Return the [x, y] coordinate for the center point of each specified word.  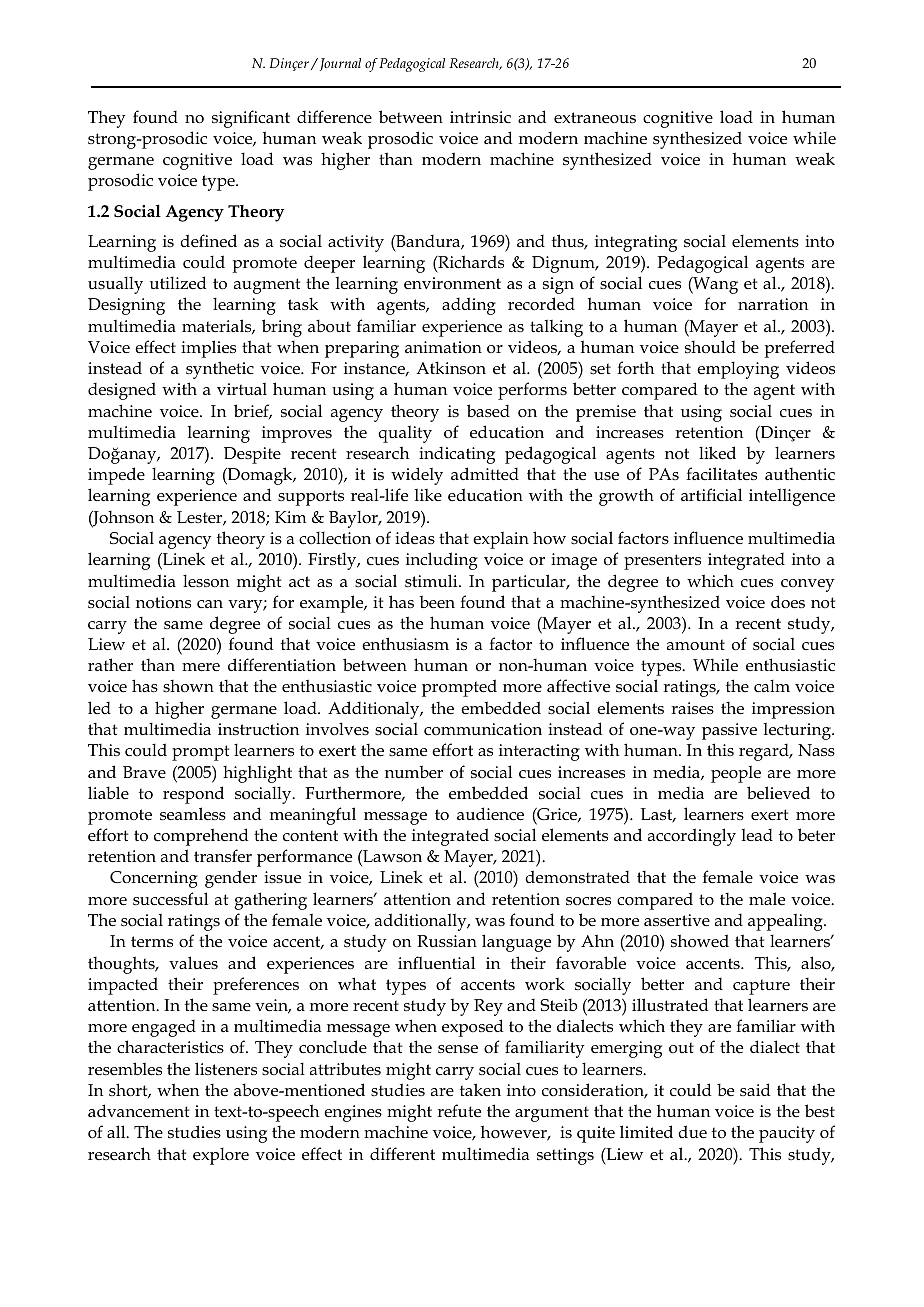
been [437, 601]
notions [163, 602]
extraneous [595, 117]
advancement [138, 1111]
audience [490, 814]
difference [334, 117]
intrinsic [480, 117]
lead [757, 835]
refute [459, 1111]
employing [738, 370]
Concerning [154, 879]
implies [208, 349]
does [788, 602]
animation [443, 347]
